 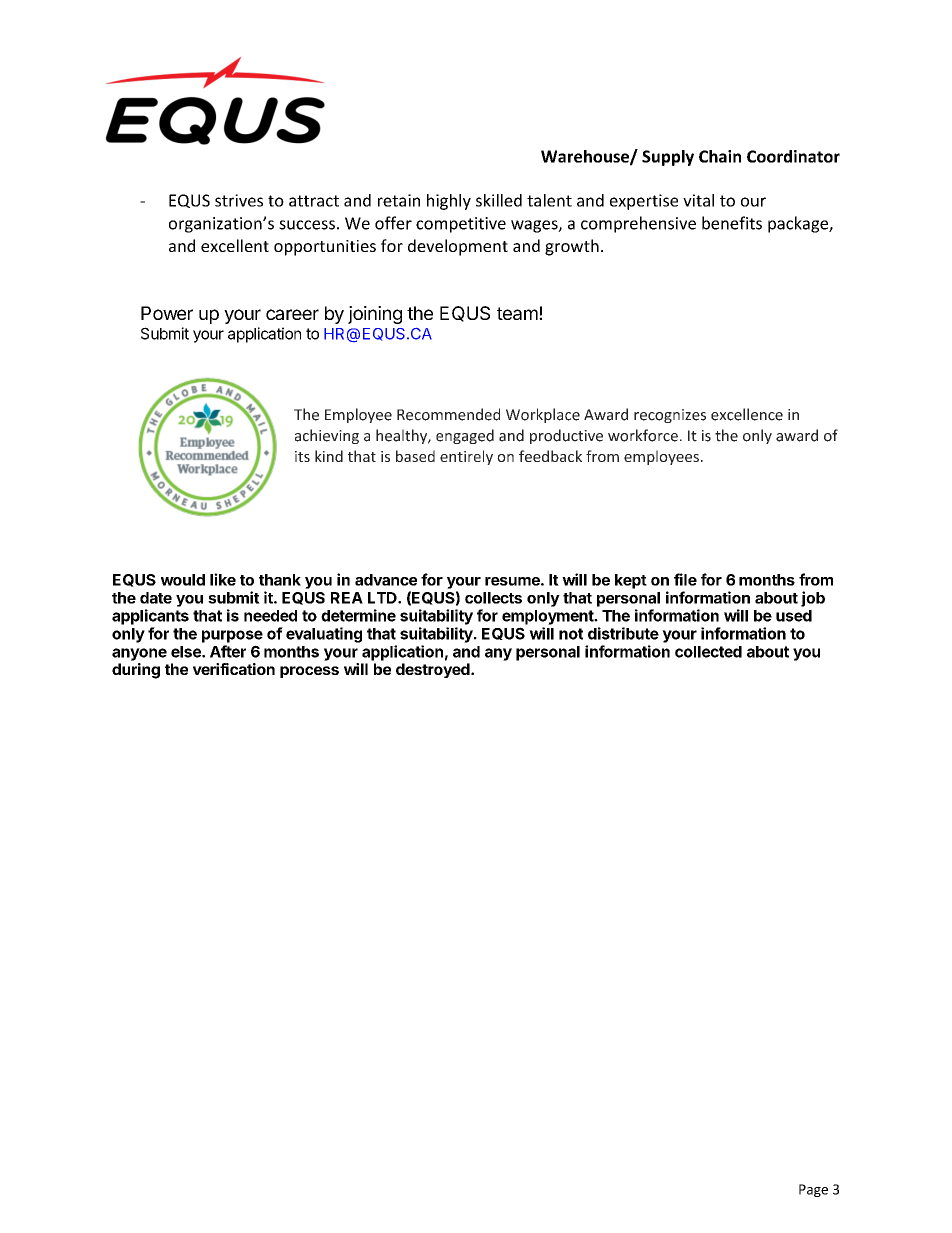 What do you see at coordinates (499, 200) in the document?
I see `skilled` at bounding box center [499, 200].
